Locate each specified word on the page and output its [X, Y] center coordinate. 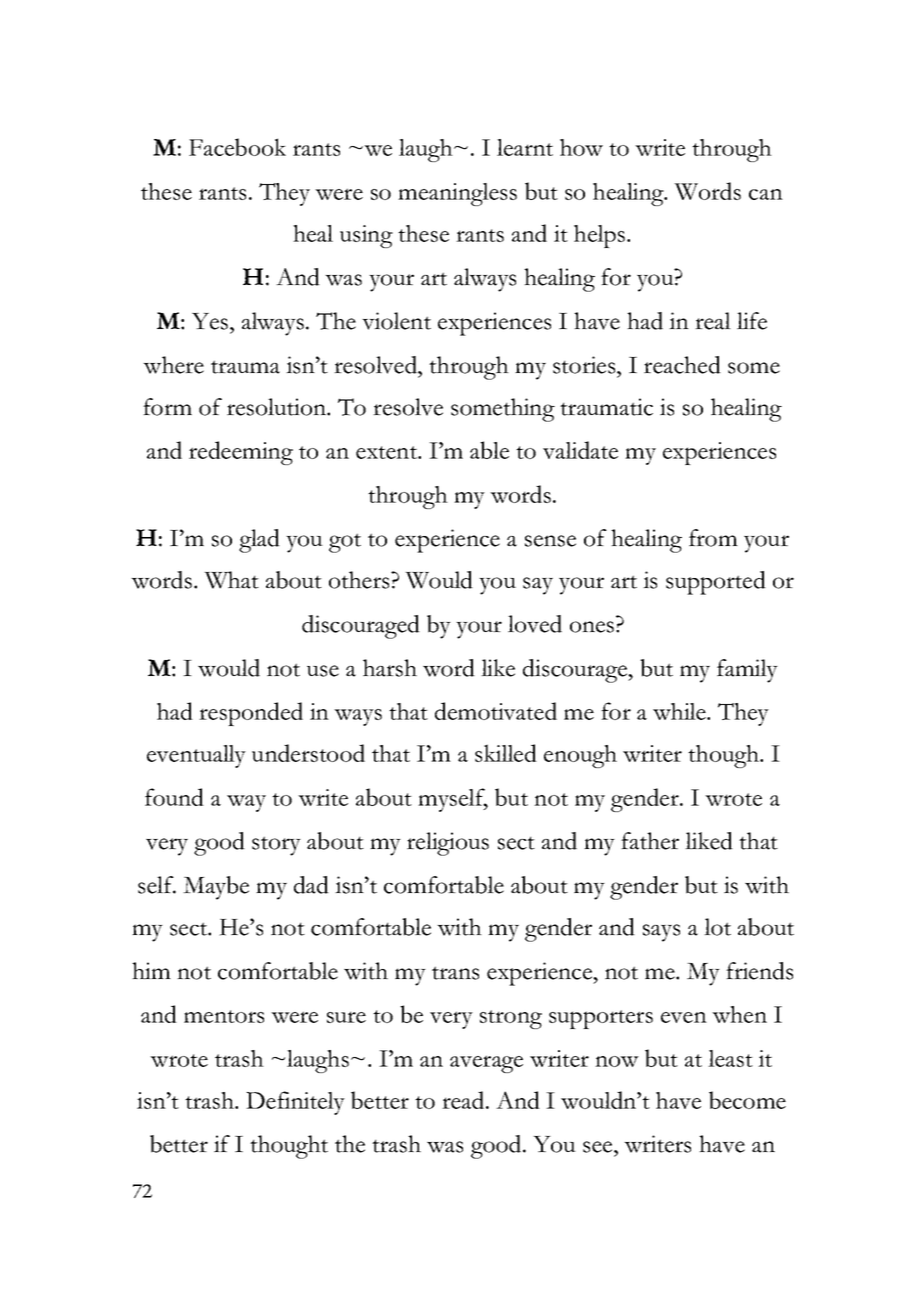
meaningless [457, 194]
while [680, 711]
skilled [506, 753]
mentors [224, 1016]
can [766, 194]
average [486, 1064]
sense [550, 541]
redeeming [241, 453]
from [713, 538]
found [174, 797]
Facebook [237, 147]
